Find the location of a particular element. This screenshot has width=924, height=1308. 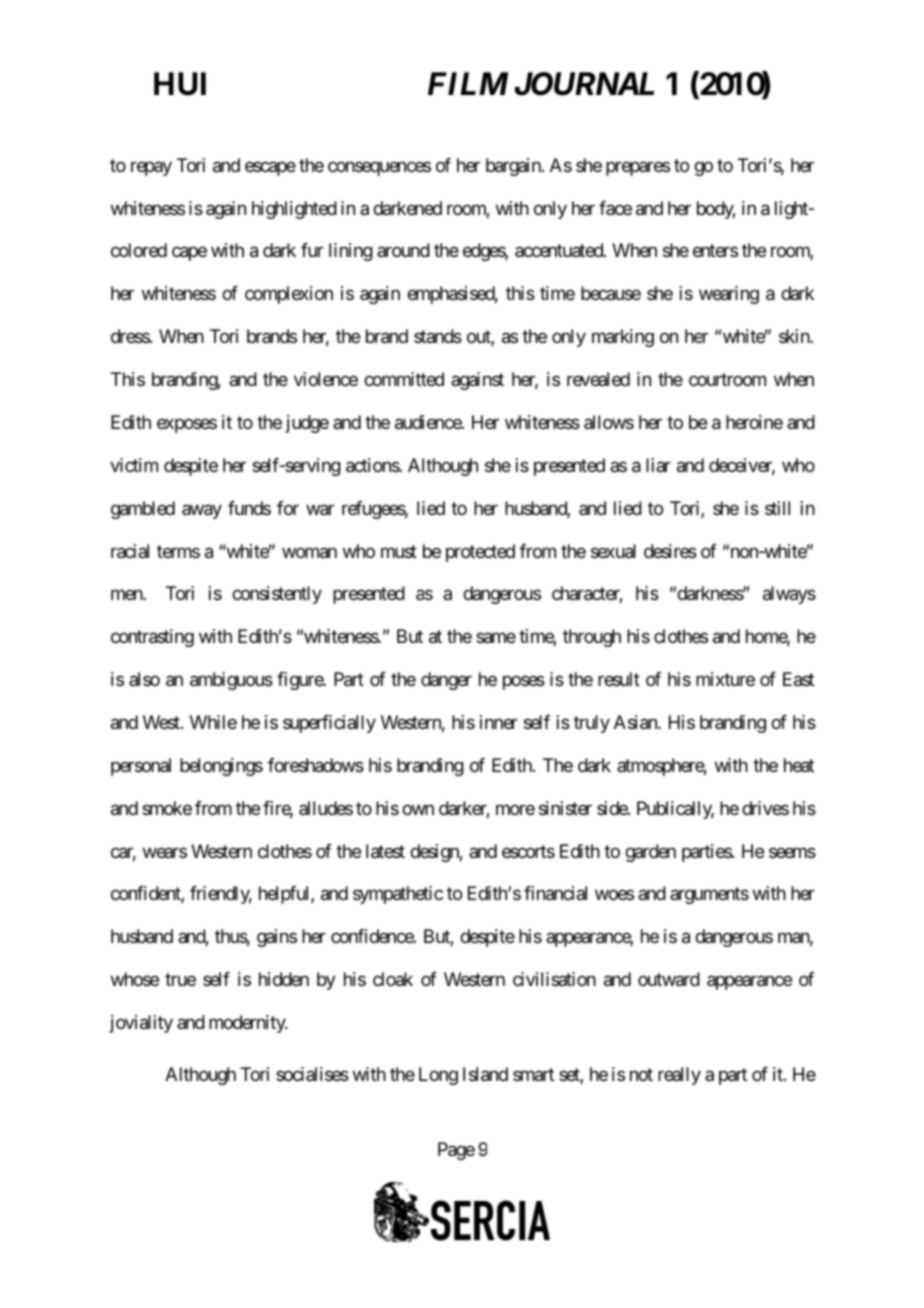

modernity is located at coordinates (248, 1024).
